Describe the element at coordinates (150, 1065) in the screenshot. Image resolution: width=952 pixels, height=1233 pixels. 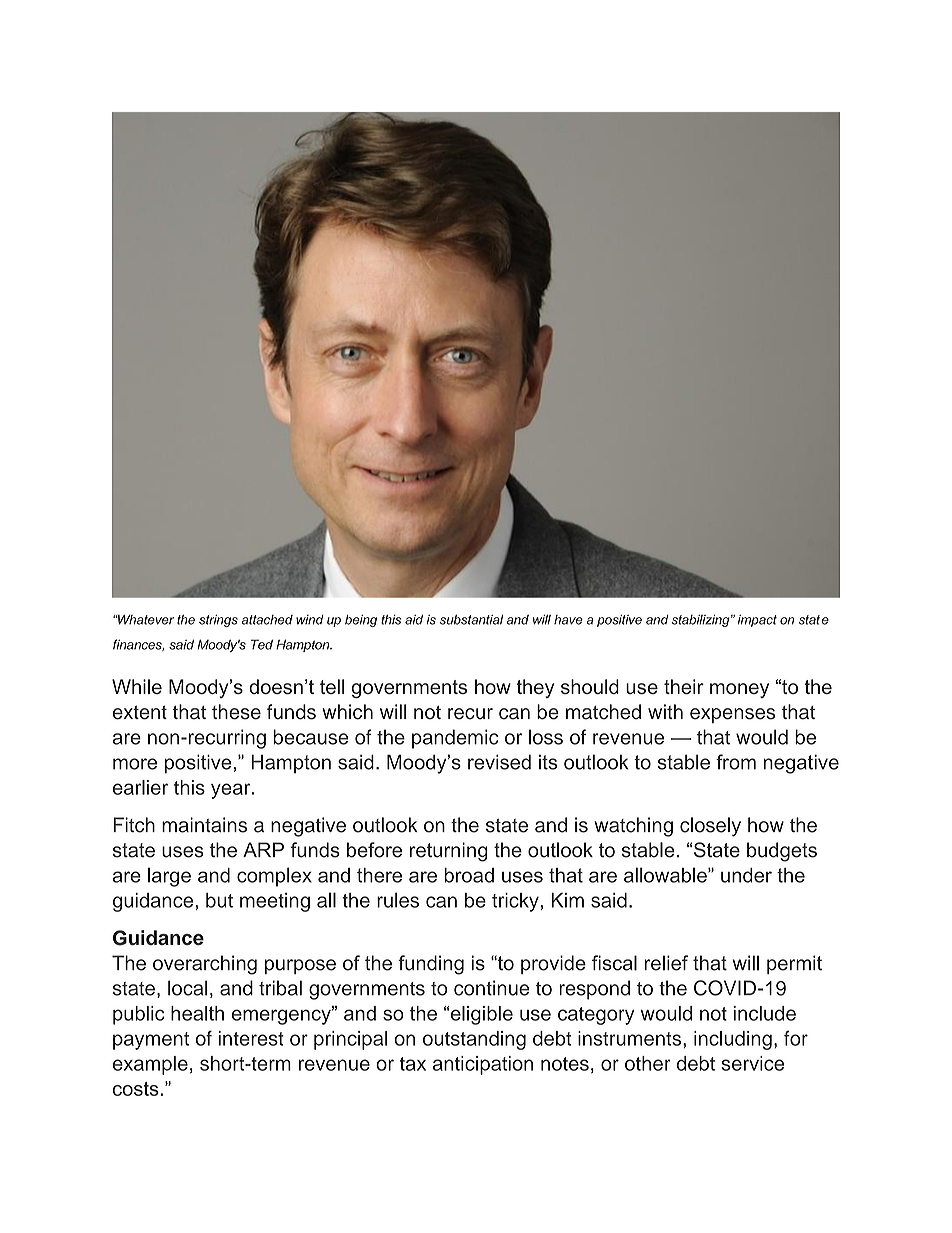
I see `example` at that location.
